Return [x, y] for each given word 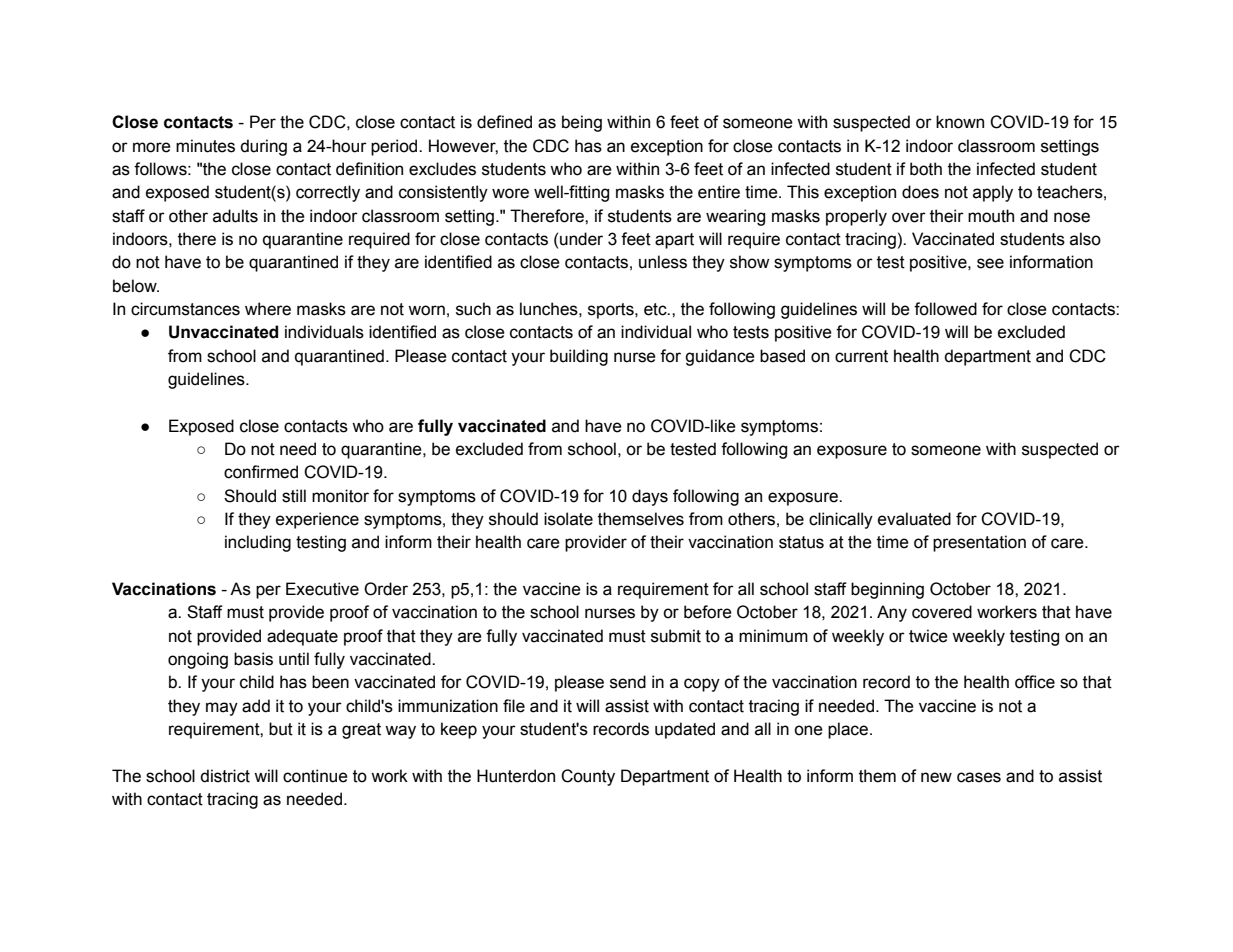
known [960, 122]
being [582, 123]
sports [612, 311]
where [268, 309]
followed [945, 309]
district [225, 776]
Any [892, 613]
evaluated [914, 519]
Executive [322, 589]
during [263, 147]
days [650, 497]
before [708, 612]
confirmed [261, 472]
